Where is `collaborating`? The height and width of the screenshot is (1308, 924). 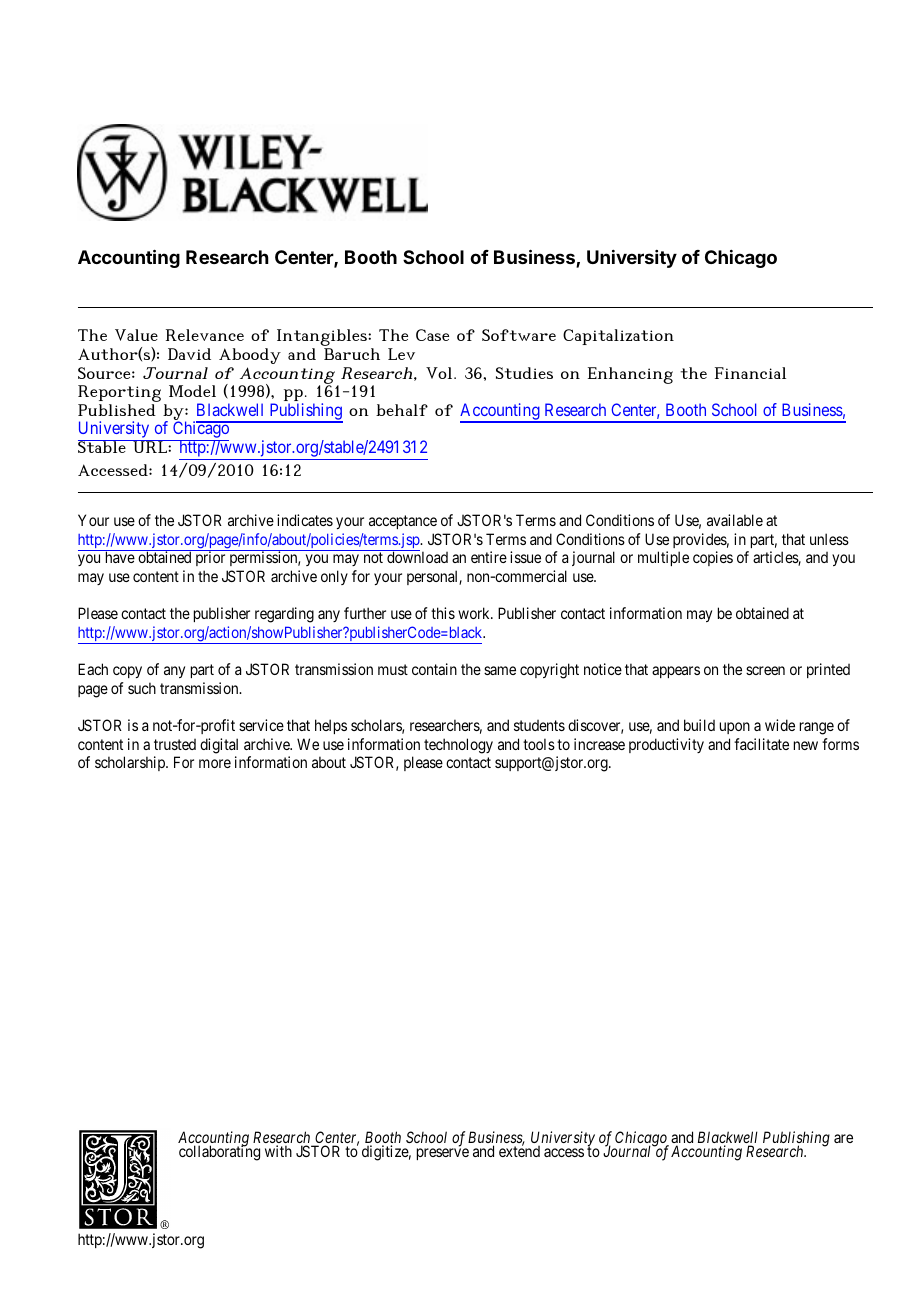
collaborating is located at coordinates (219, 1152).
